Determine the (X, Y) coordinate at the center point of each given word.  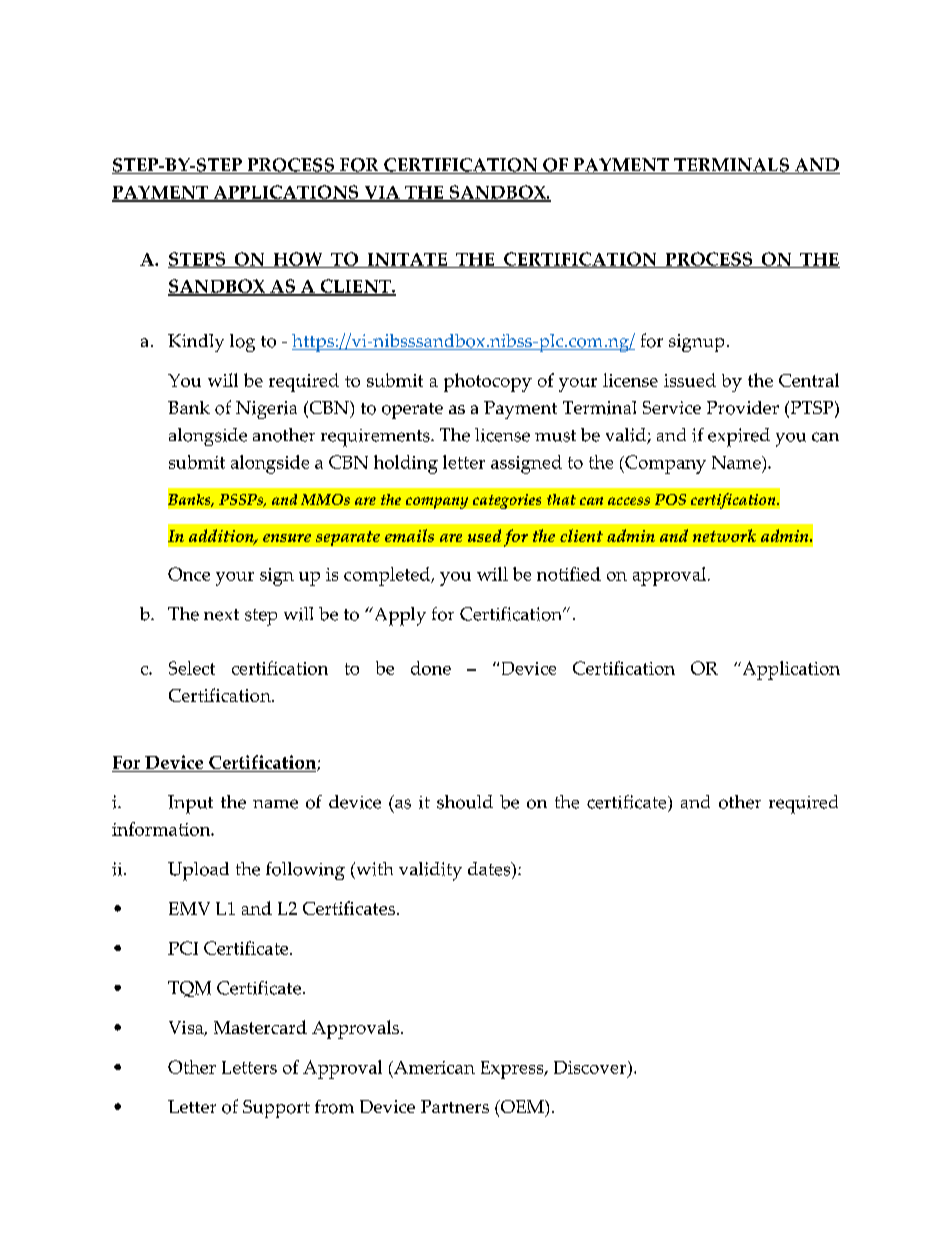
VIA (382, 194)
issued (690, 380)
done (431, 668)
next (221, 615)
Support (276, 1109)
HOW (298, 260)
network (724, 535)
